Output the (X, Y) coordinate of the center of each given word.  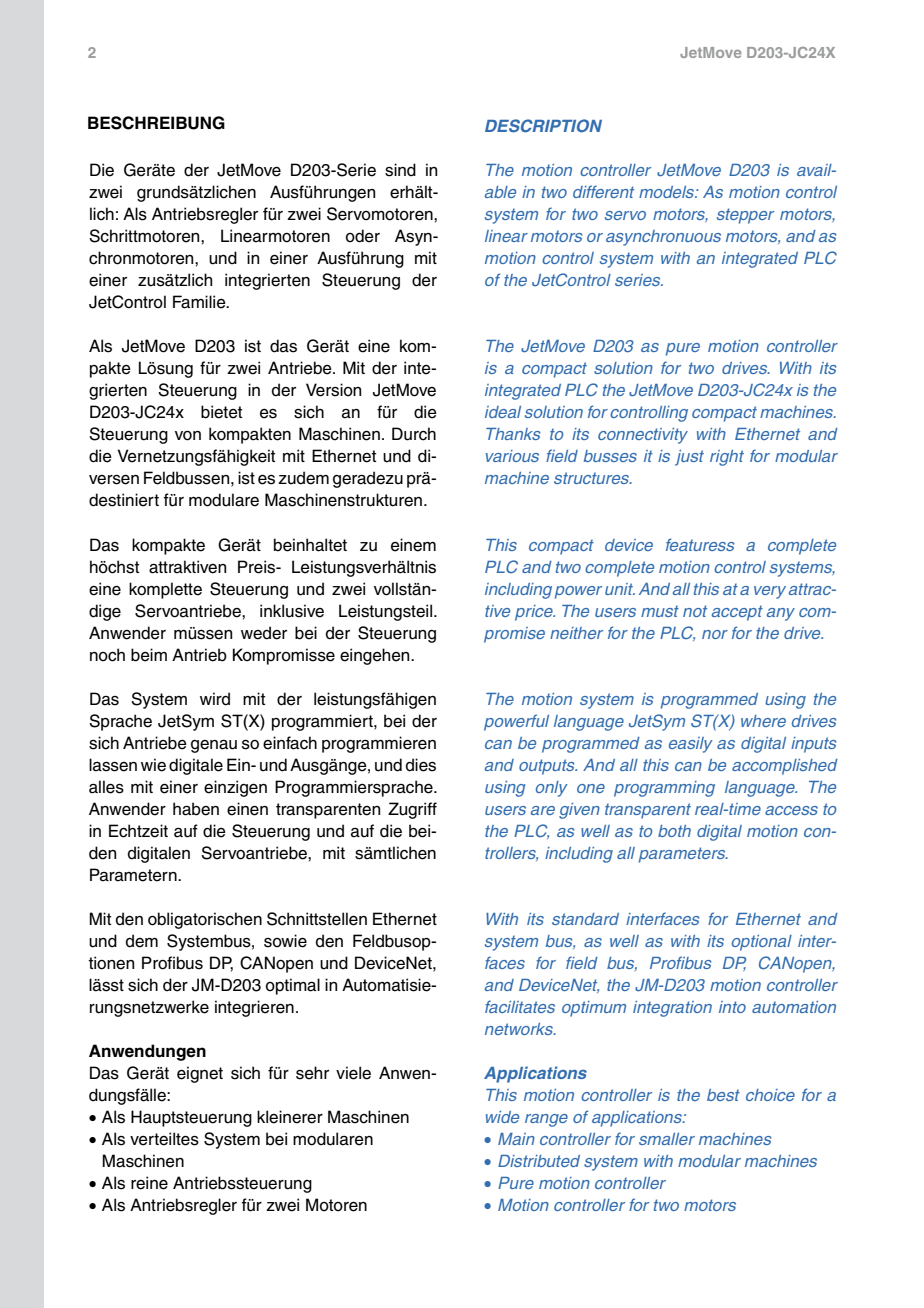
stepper (745, 216)
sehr (312, 1073)
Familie (200, 302)
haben (196, 809)
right (727, 458)
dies (421, 765)
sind (400, 170)
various (512, 456)
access (791, 810)
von (188, 436)
